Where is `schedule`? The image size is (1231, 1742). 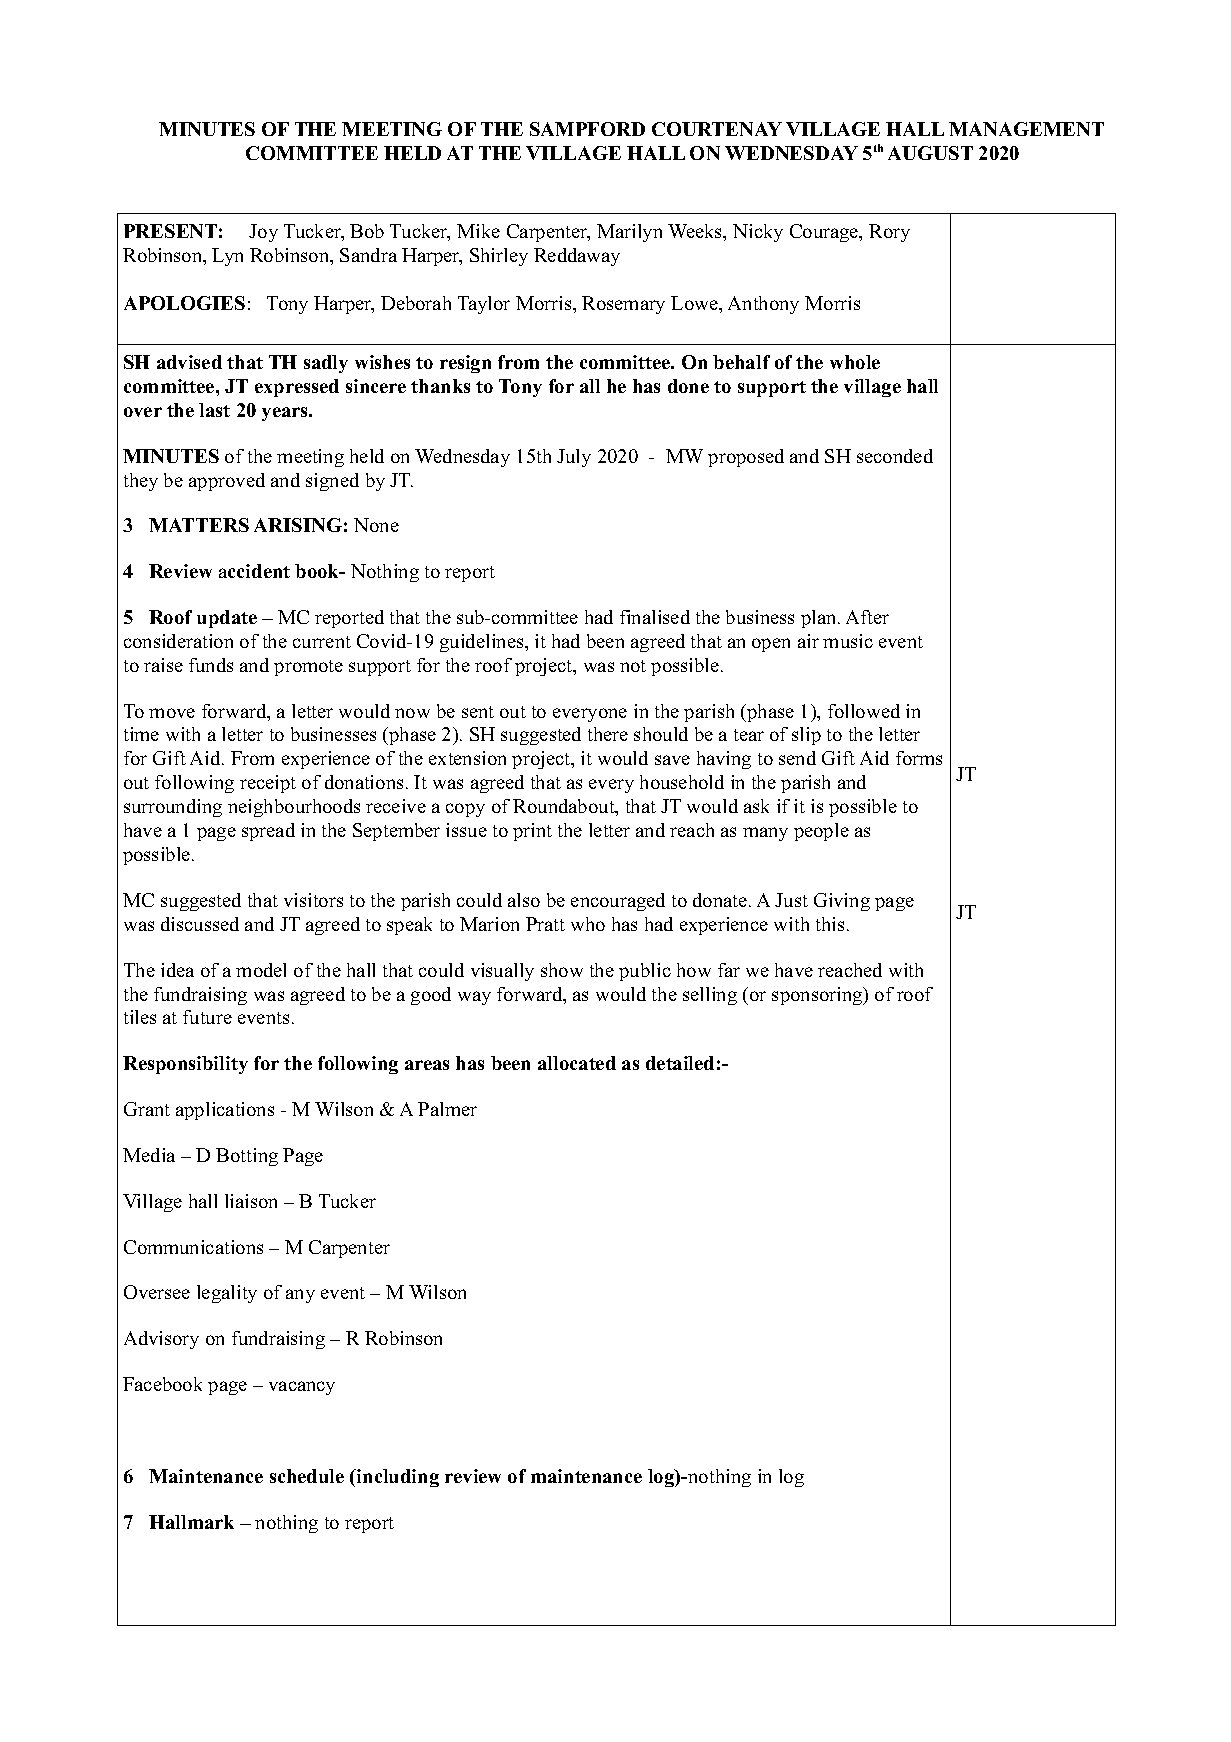 schedule is located at coordinates (307, 1476).
